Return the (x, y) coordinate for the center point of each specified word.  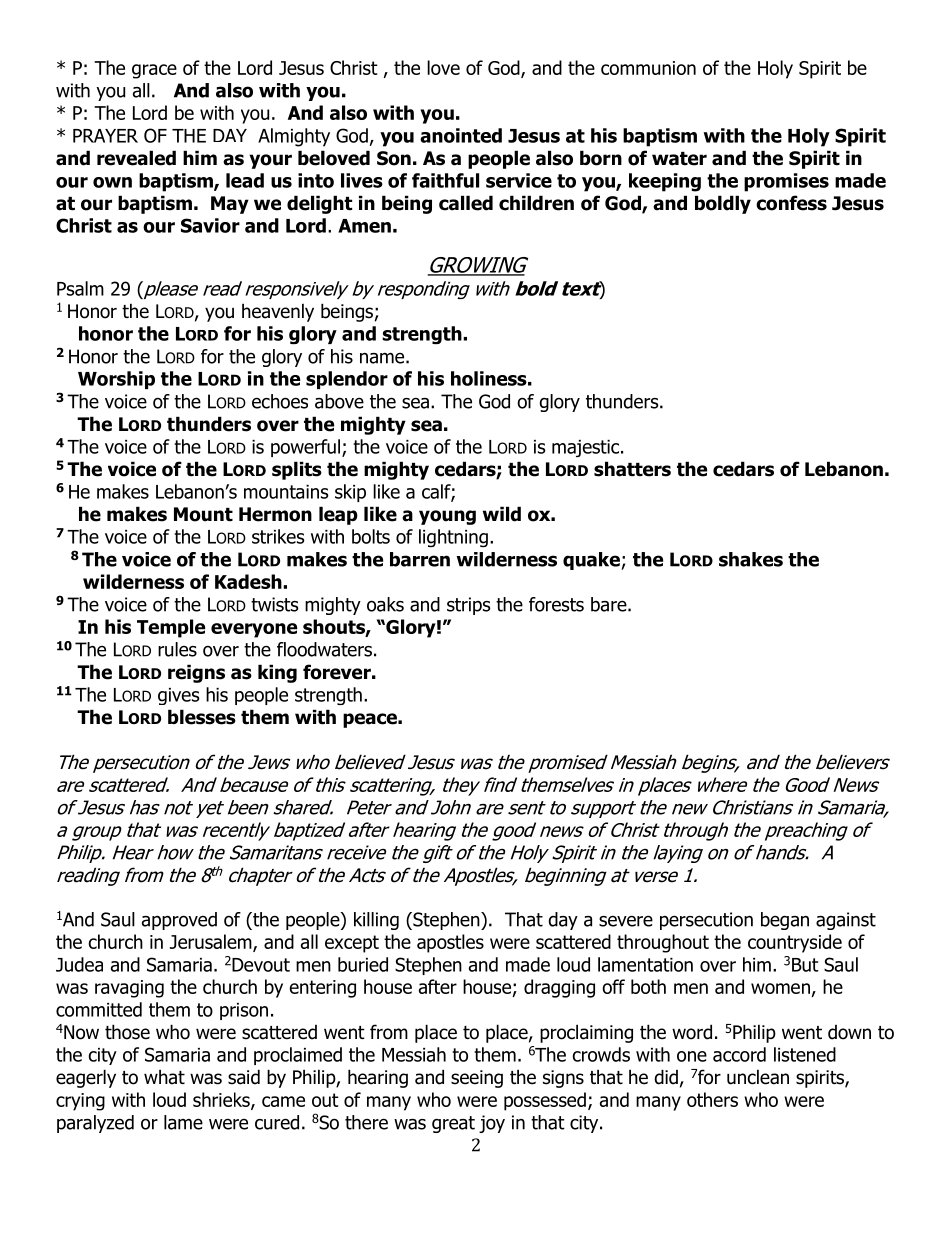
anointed (461, 135)
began (785, 921)
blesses (202, 717)
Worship (116, 380)
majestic (587, 448)
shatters (632, 469)
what (164, 1077)
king (277, 673)
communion (648, 68)
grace (154, 71)
